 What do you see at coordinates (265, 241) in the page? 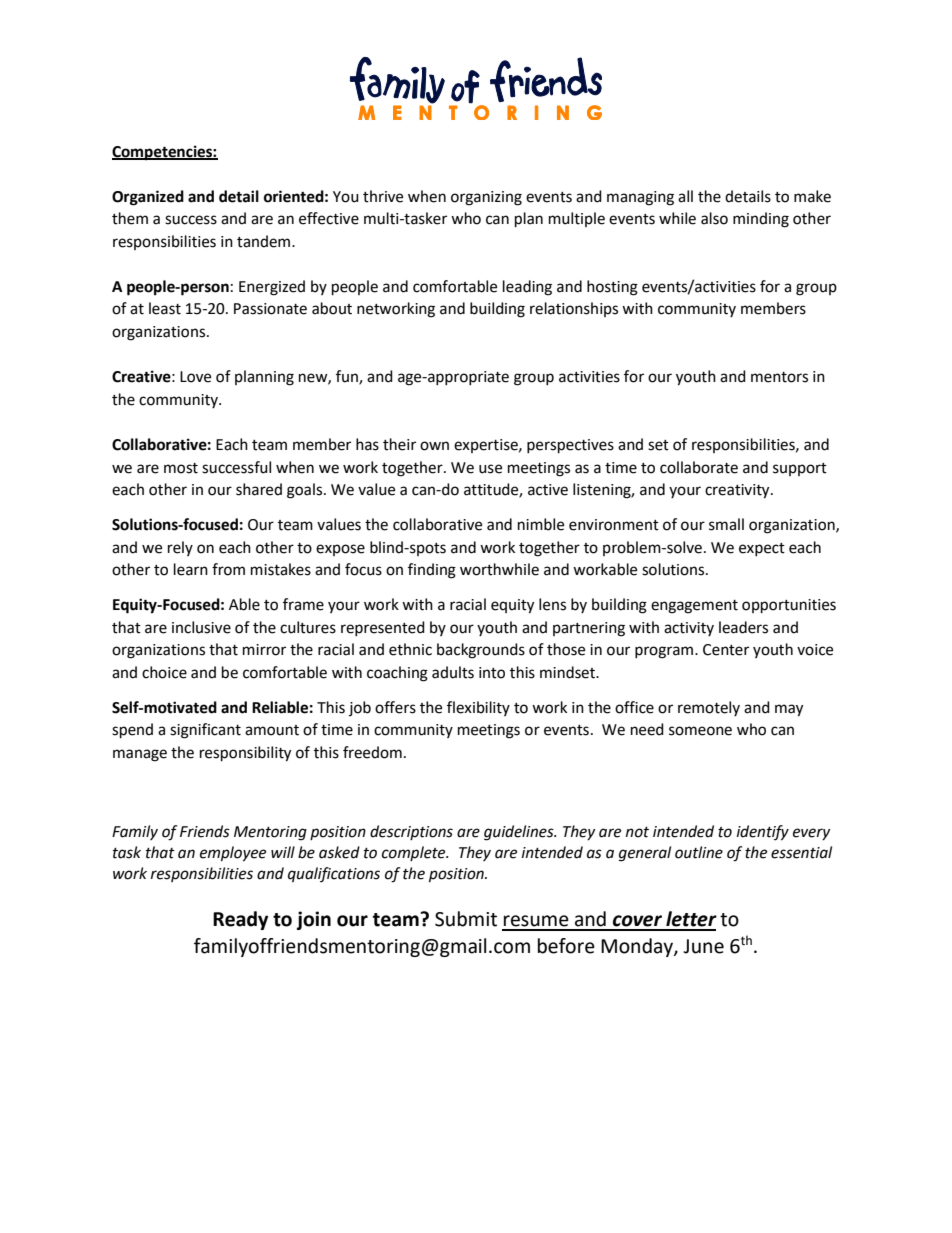
I see `tandem` at bounding box center [265, 241].
